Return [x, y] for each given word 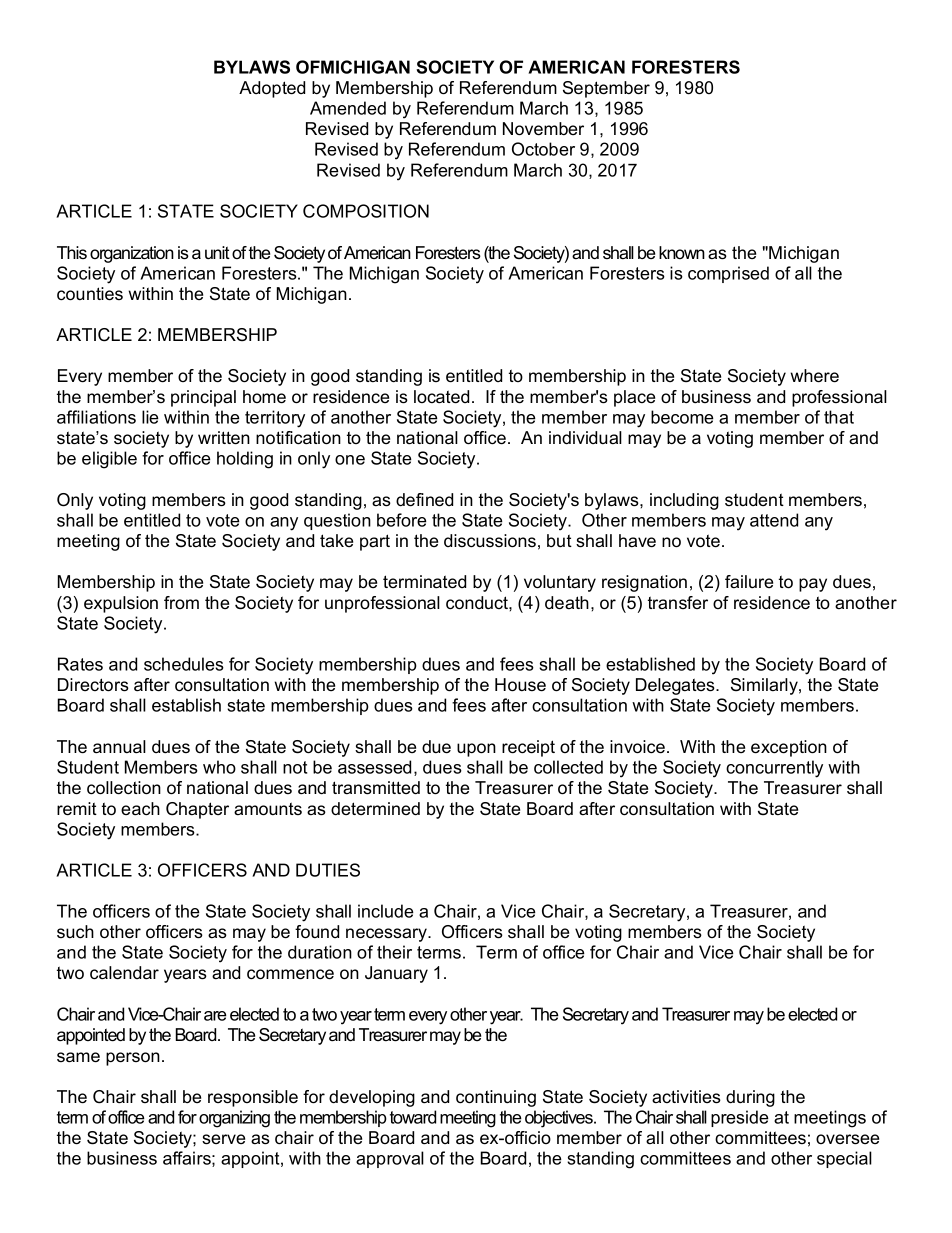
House [520, 685]
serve [223, 1139]
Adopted [272, 89]
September [606, 89]
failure [749, 581]
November [543, 129]
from [181, 602]
